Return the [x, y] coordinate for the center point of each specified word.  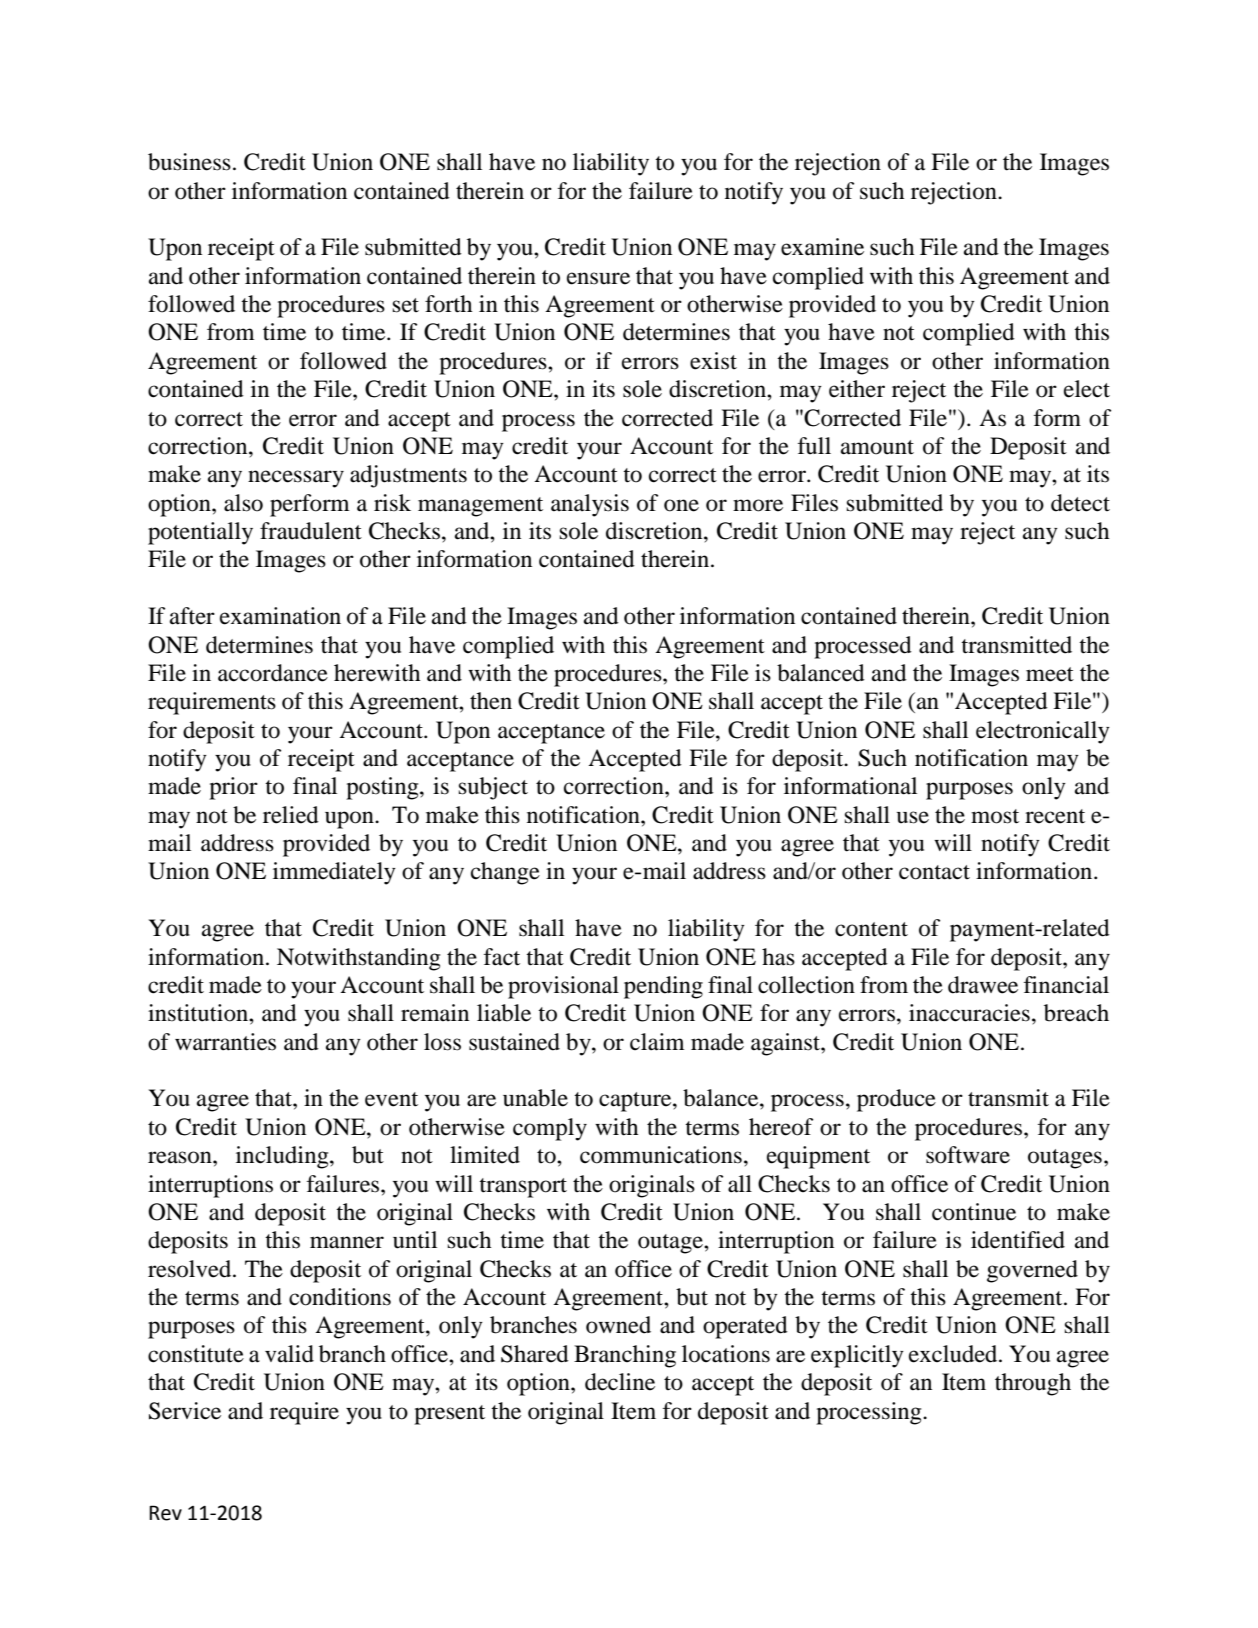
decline [620, 1382]
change [505, 873]
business [189, 162]
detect [1080, 503]
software [968, 1155]
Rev [165, 1513]
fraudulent [311, 531]
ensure [598, 278]
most [995, 816]
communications [661, 1155]
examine [822, 247]
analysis [590, 505]
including [283, 1157]
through [1033, 1384]
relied [291, 815]
